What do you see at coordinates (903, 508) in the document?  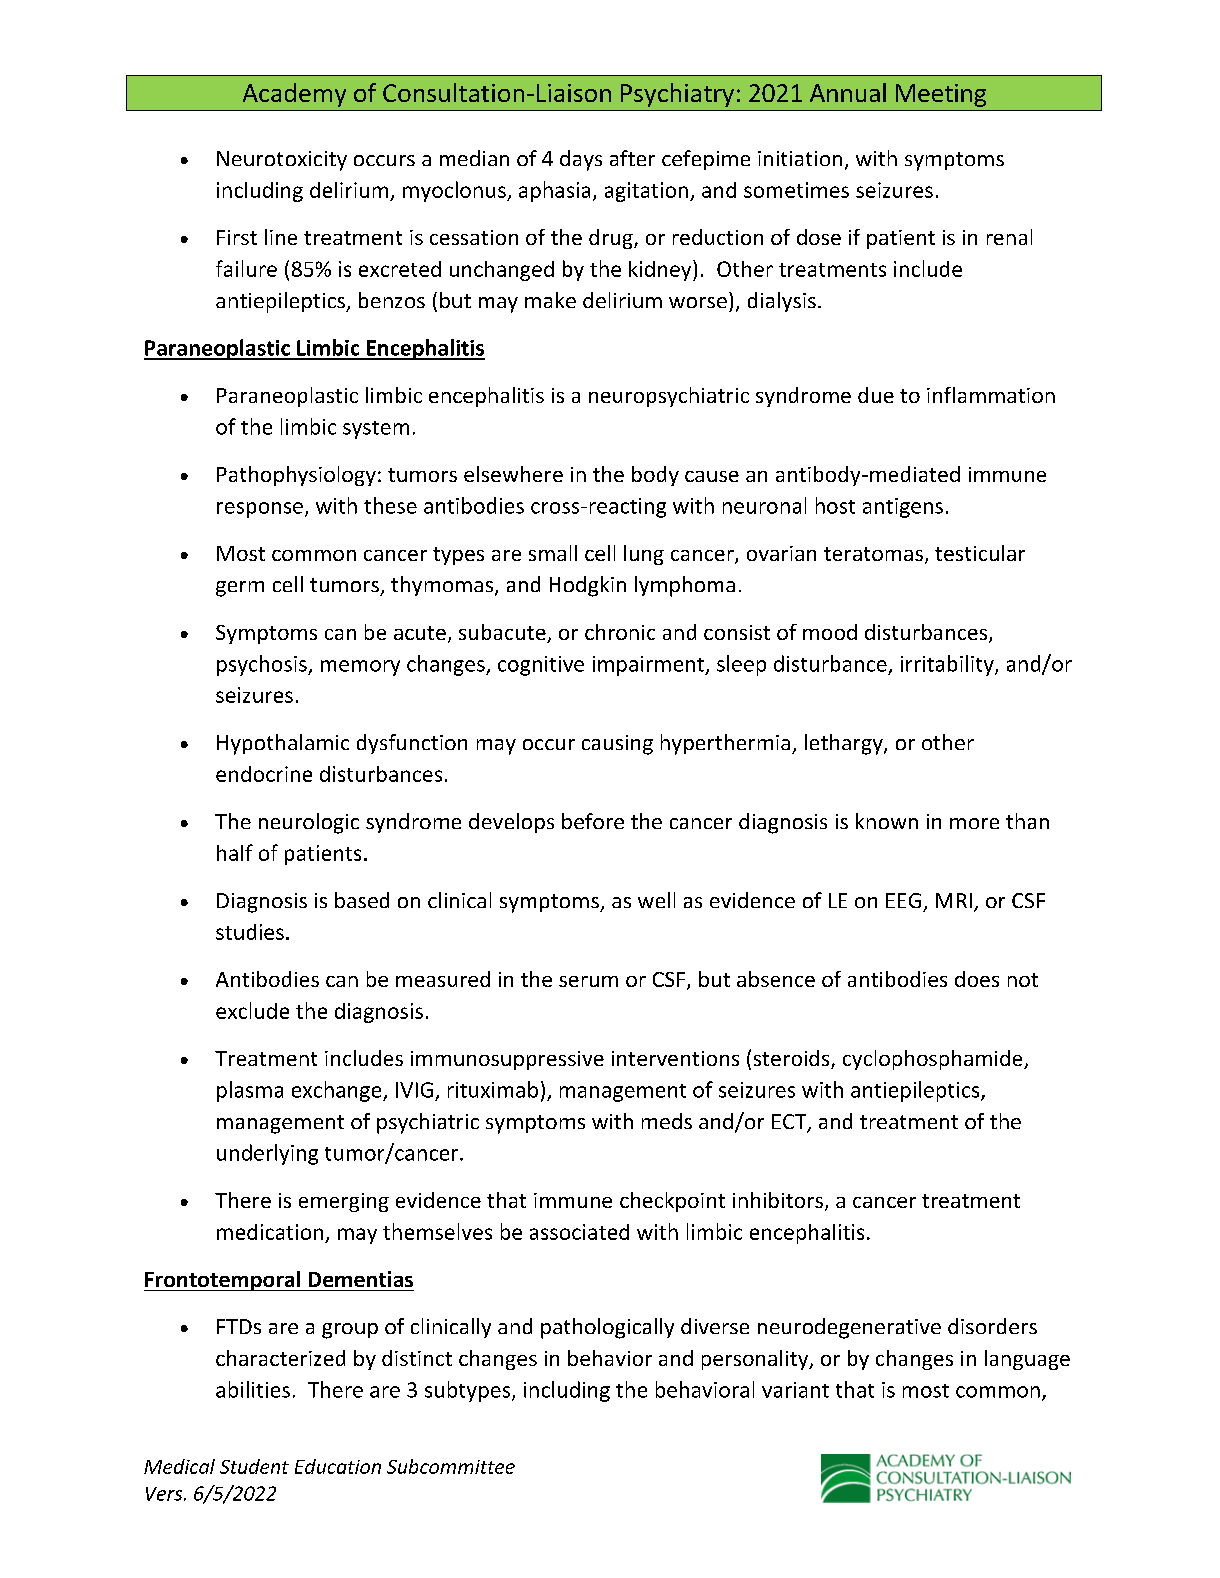 I see `antigens` at bounding box center [903, 508].
